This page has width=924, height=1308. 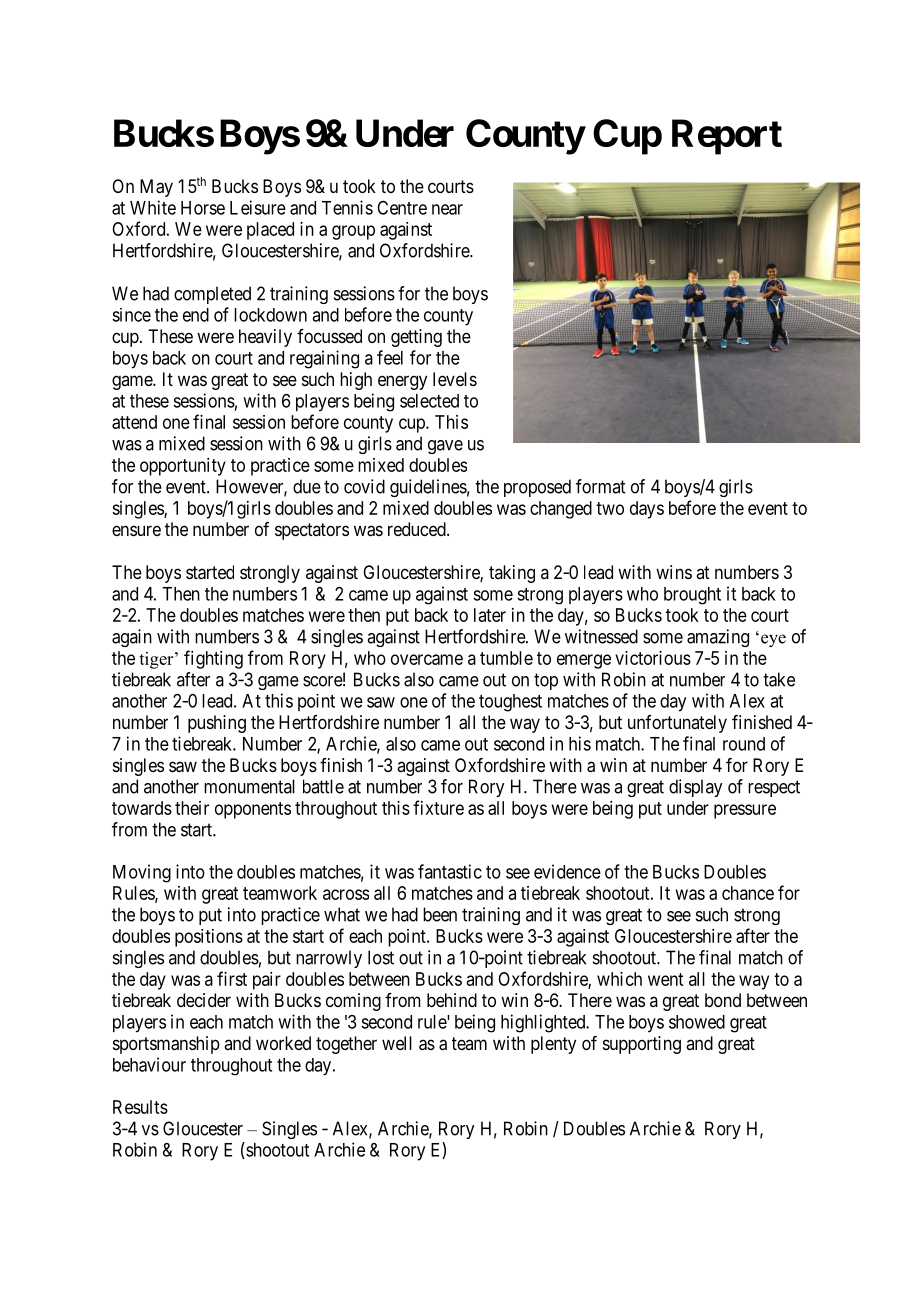 I want to click on well, so click(x=397, y=1043).
